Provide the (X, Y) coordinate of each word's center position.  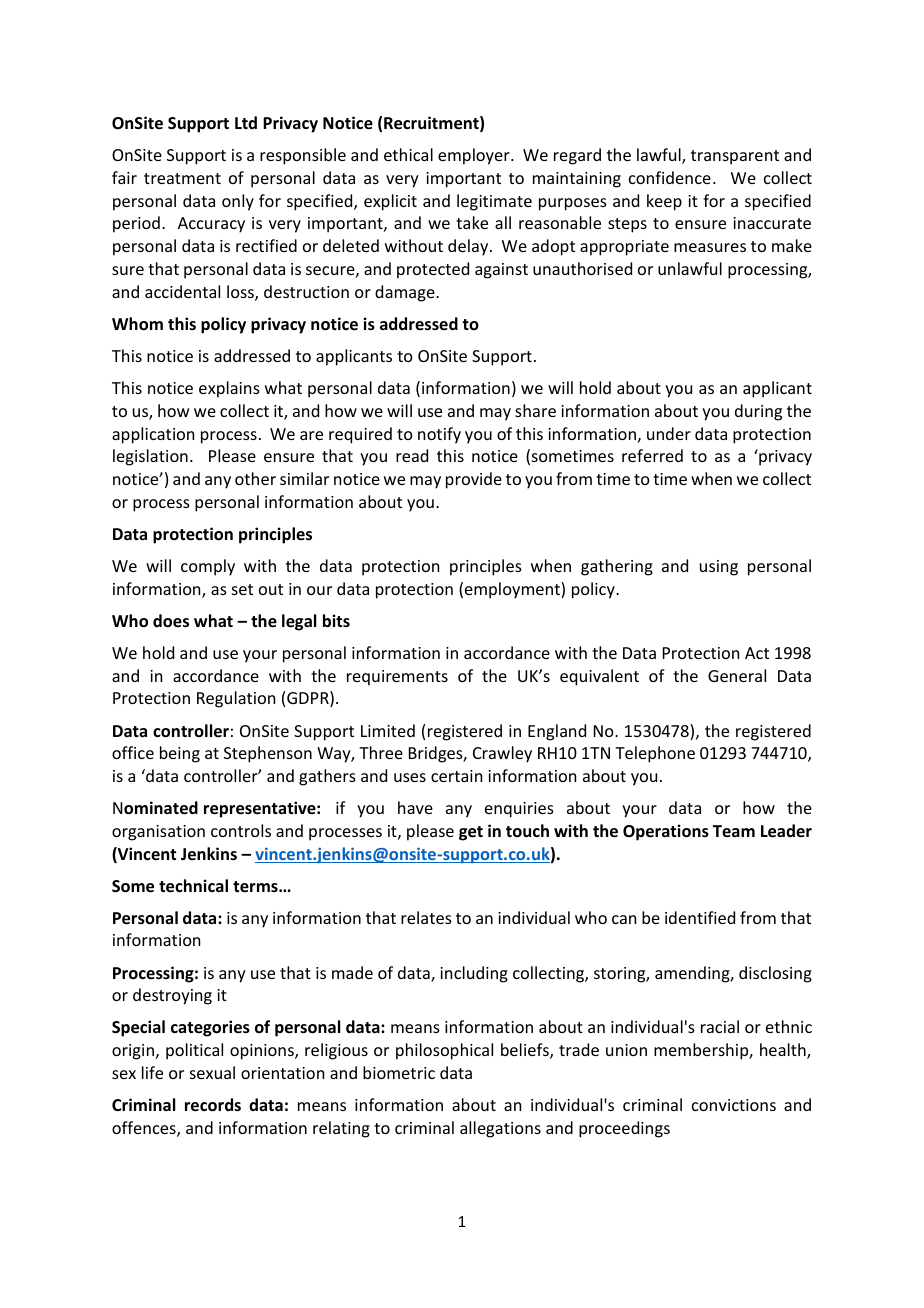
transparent (735, 157)
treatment (182, 178)
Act (757, 653)
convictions (734, 1105)
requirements (397, 678)
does (171, 621)
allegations (500, 1129)
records (213, 1105)
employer (475, 156)
